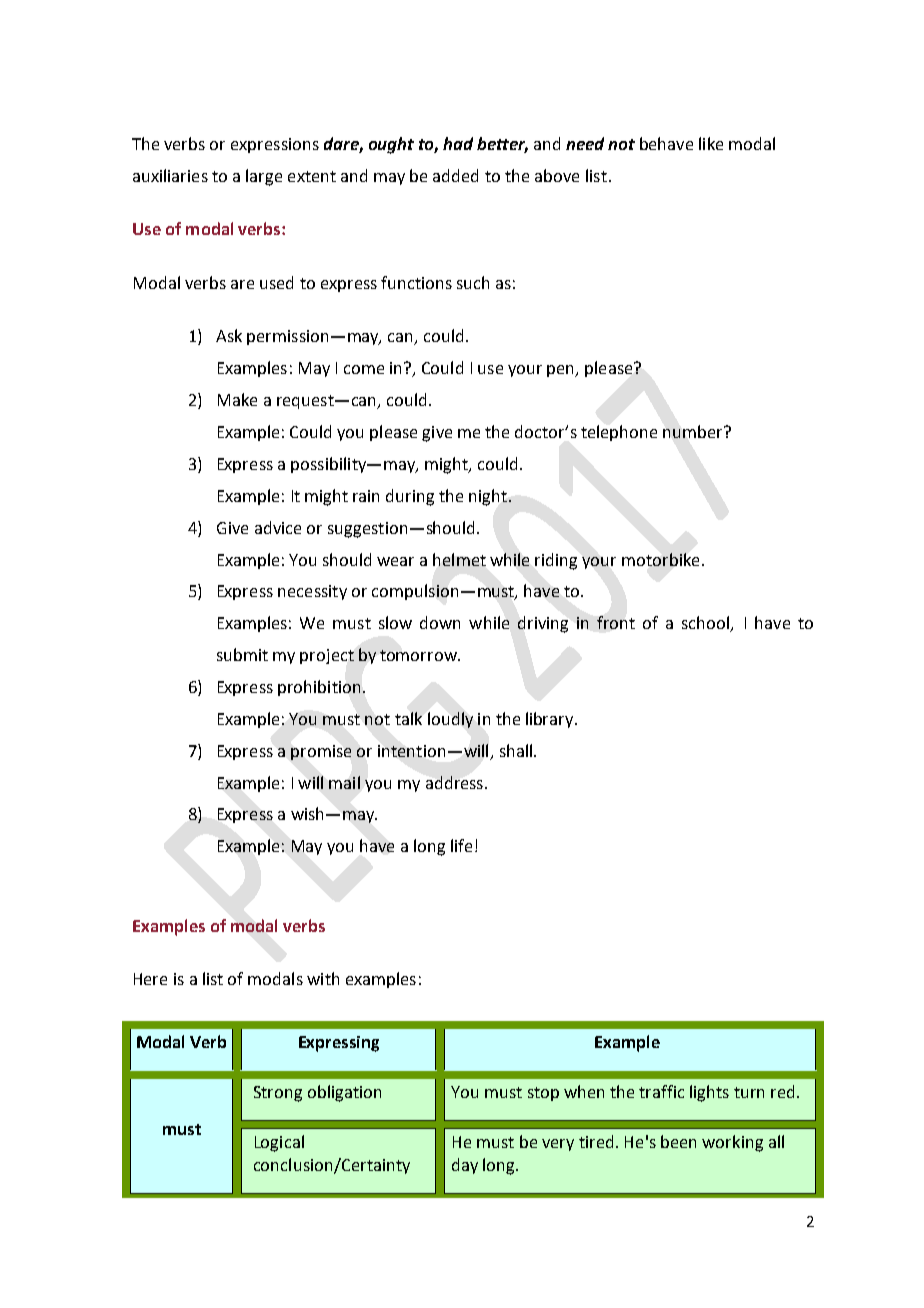 The height and width of the screenshot is (1308, 924). Describe the element at coordinates (279, 1143) in the screenshot. I see `Logical` at that location.
